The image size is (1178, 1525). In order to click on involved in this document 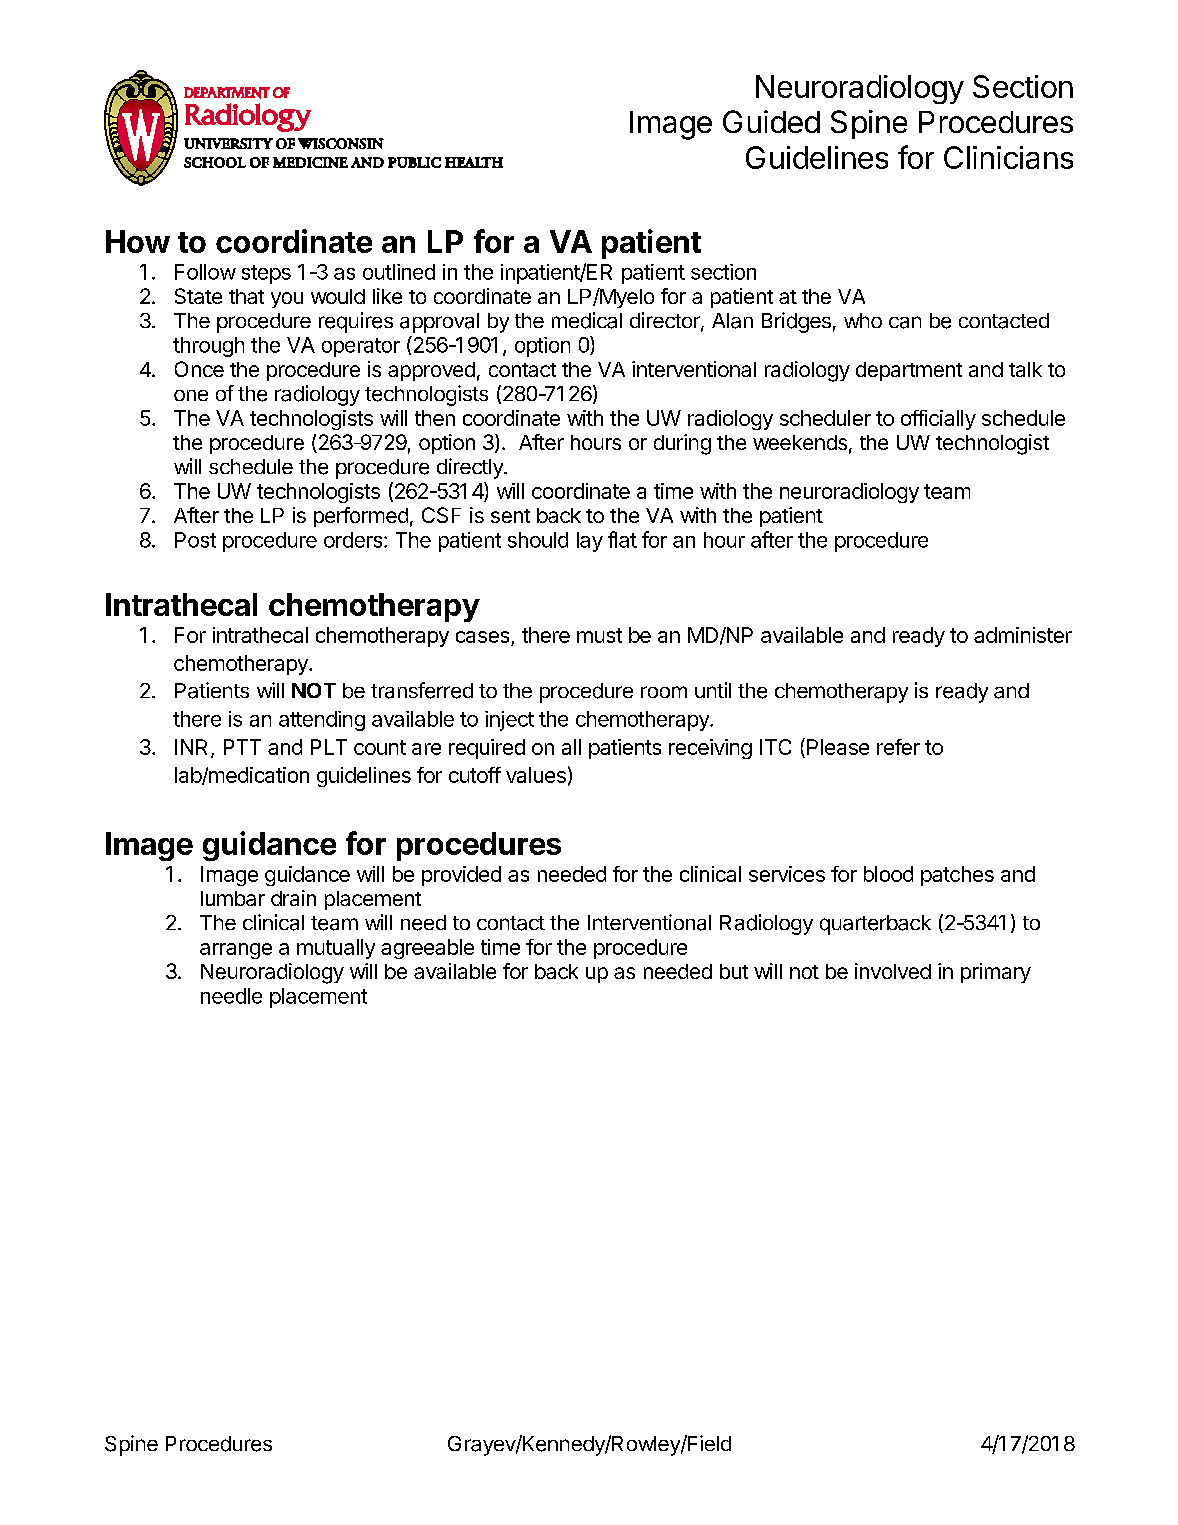, I will do `click(893, 971)`.
